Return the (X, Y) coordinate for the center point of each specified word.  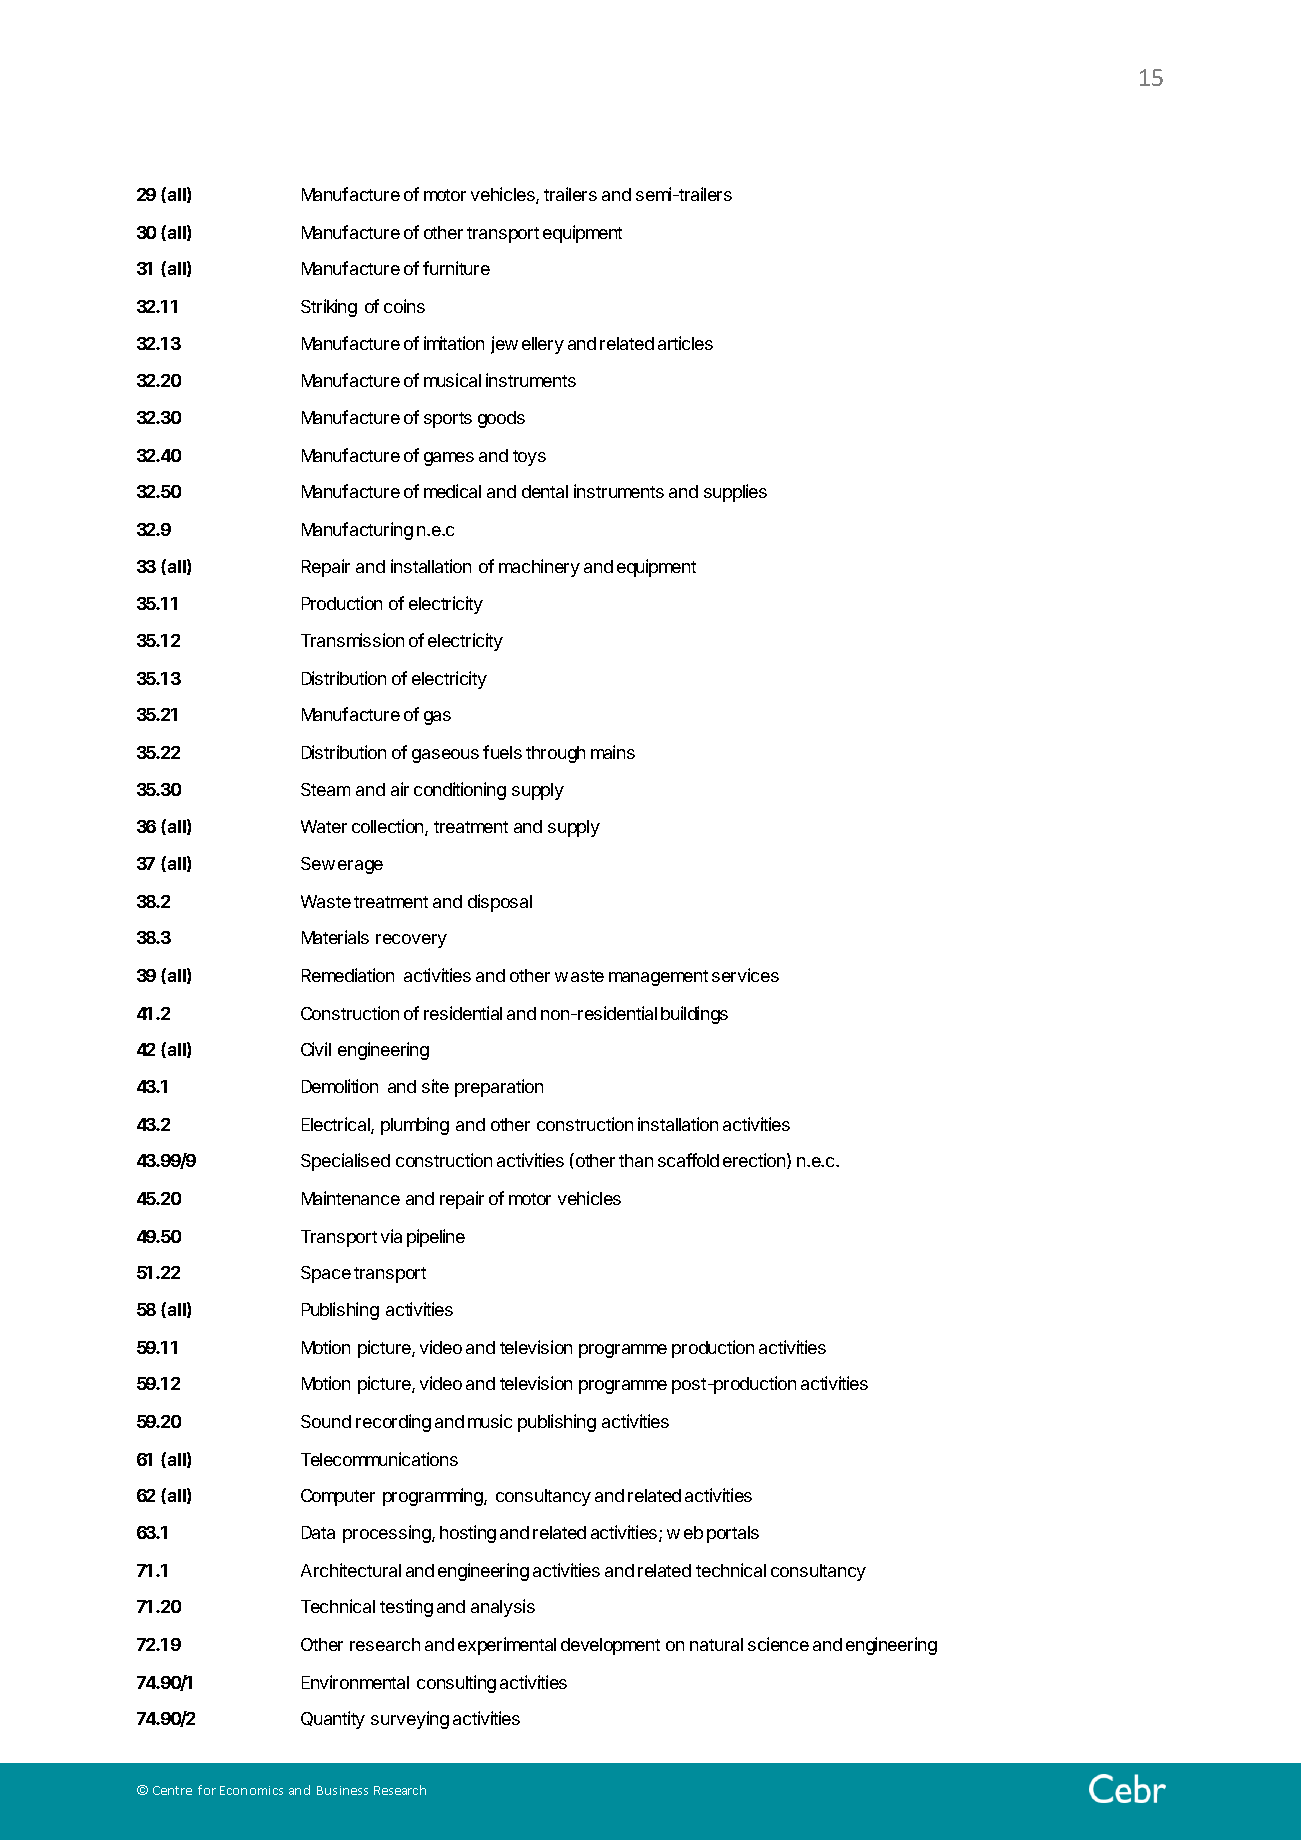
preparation (499, 1088)
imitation (454, 343)
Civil (316, 1049)
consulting (456, 1684)
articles (685, 343)
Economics (251, 1790)
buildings (694, 1015)
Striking (329, 308)
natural (716, 1644)
